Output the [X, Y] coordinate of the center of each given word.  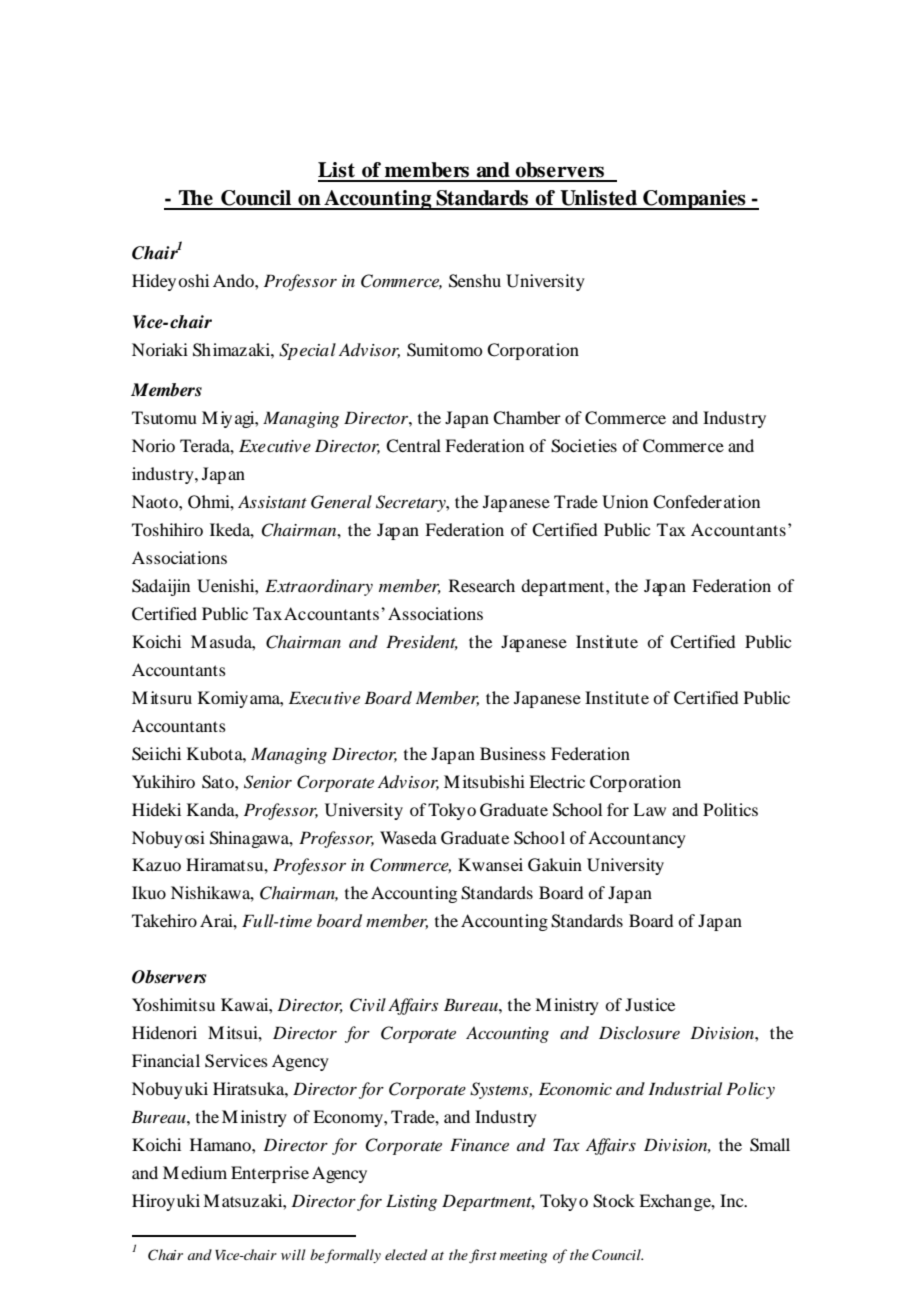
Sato [219, 782]
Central [413, 446]
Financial [166, 1060]
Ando [234, 280]
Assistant [272, 502]
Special [307, 351]
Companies [694, 200]
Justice [650, 1004]
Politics [730, 809]
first [483, 1256]
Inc [733, 1200]
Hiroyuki [166, 1202]
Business [513, 753]
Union [625, 502]
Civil [368, 1005]
